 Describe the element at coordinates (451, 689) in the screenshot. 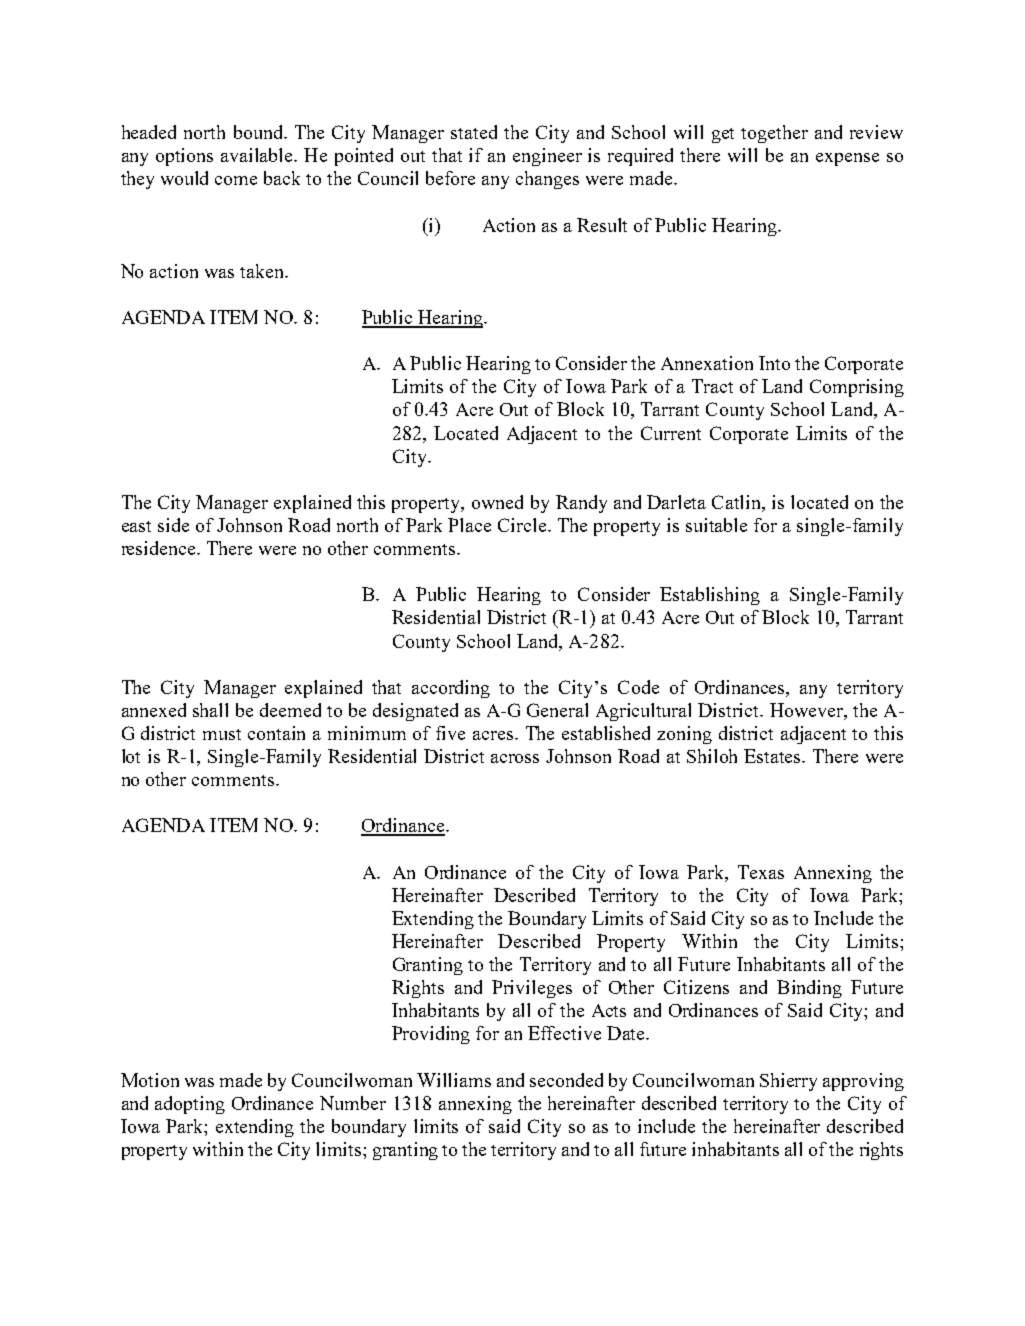

I see `according` at that location.
